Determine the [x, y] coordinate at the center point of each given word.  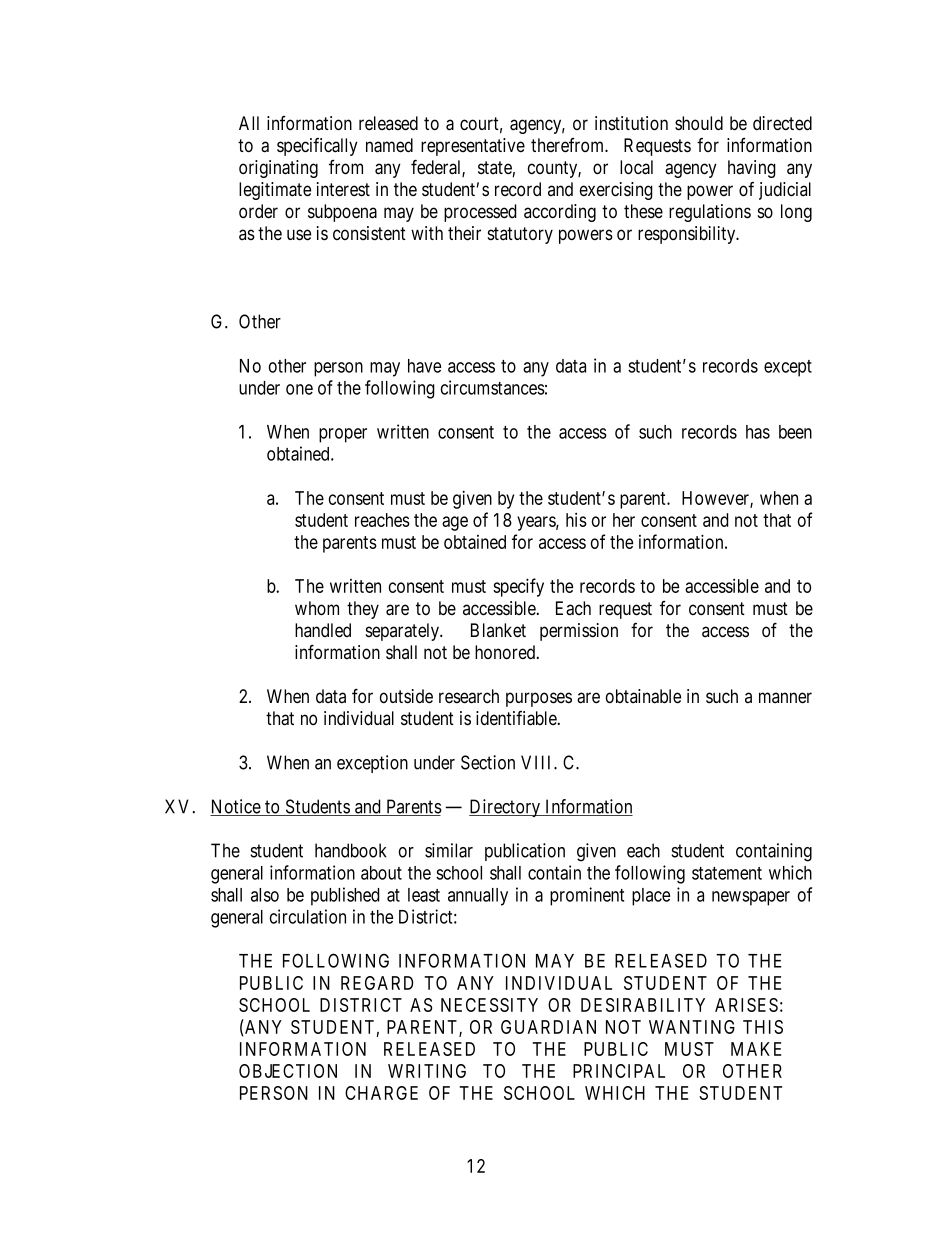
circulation [308, 916]
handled [323, 630]
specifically [317, 147]
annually [478, 897]
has [758, 432]
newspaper [751, 898]
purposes [539, 699]
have [424, 366]
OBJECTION [288, 1071]
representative [473, 147]
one [299, 389]
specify [518, 587]
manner [785, 698]
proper [343, 435]
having [752, 169]
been [795, 432]
